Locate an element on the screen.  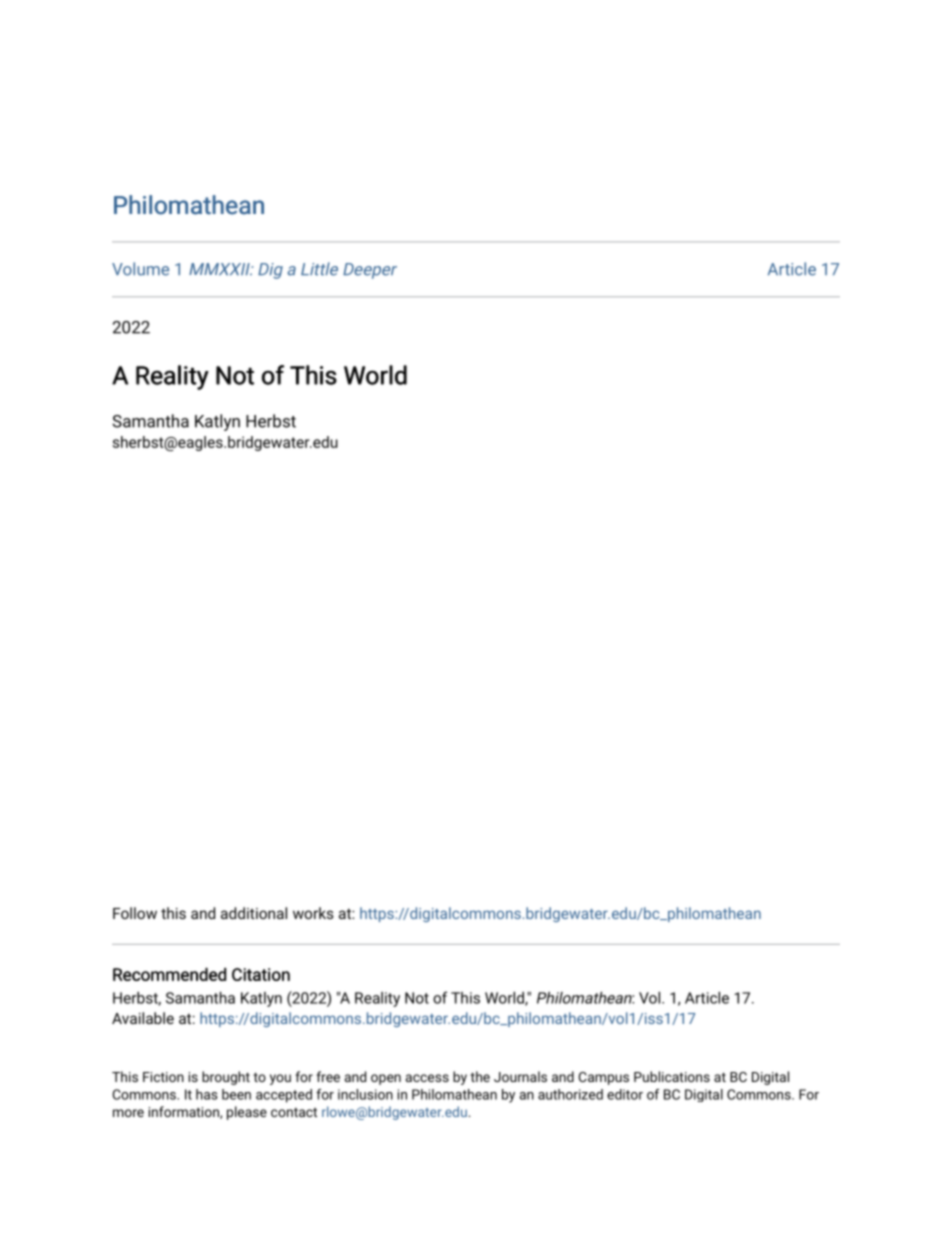
open is located at coordinates (386, 1079).
